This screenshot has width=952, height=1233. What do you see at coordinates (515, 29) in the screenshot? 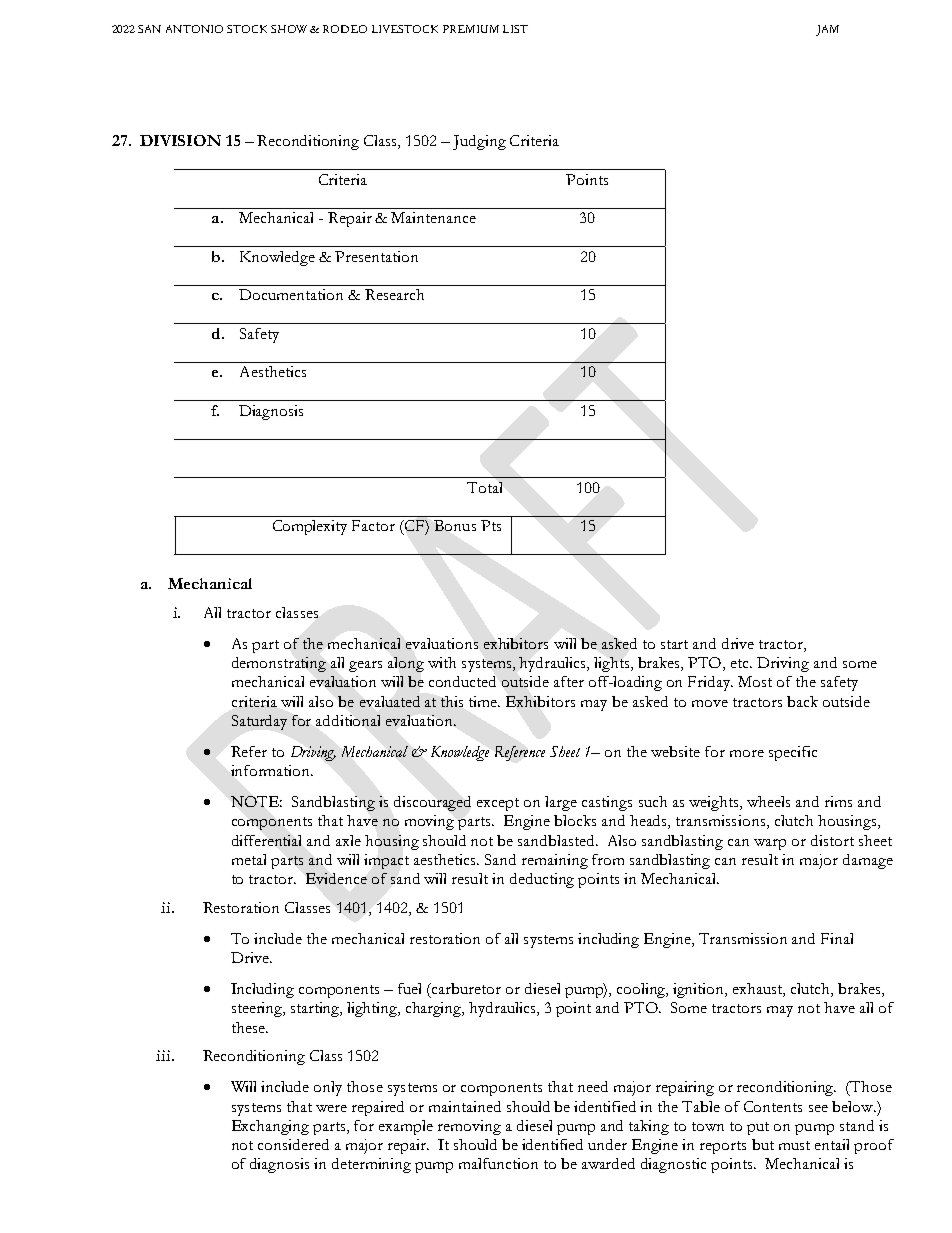
I see `LIST` at bounding box center [515, 29].
